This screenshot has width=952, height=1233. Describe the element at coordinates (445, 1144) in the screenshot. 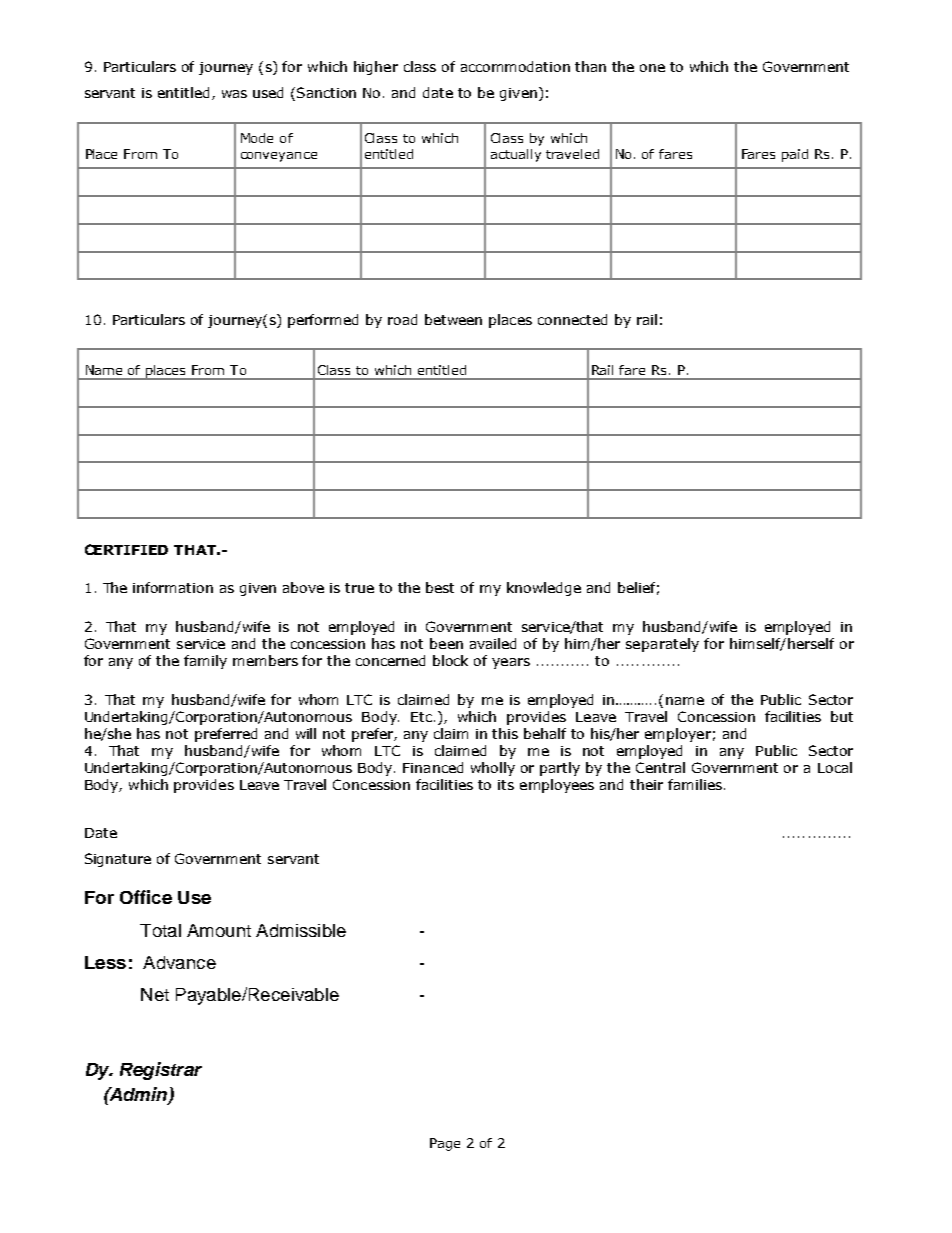

I see `Page` at that location.
